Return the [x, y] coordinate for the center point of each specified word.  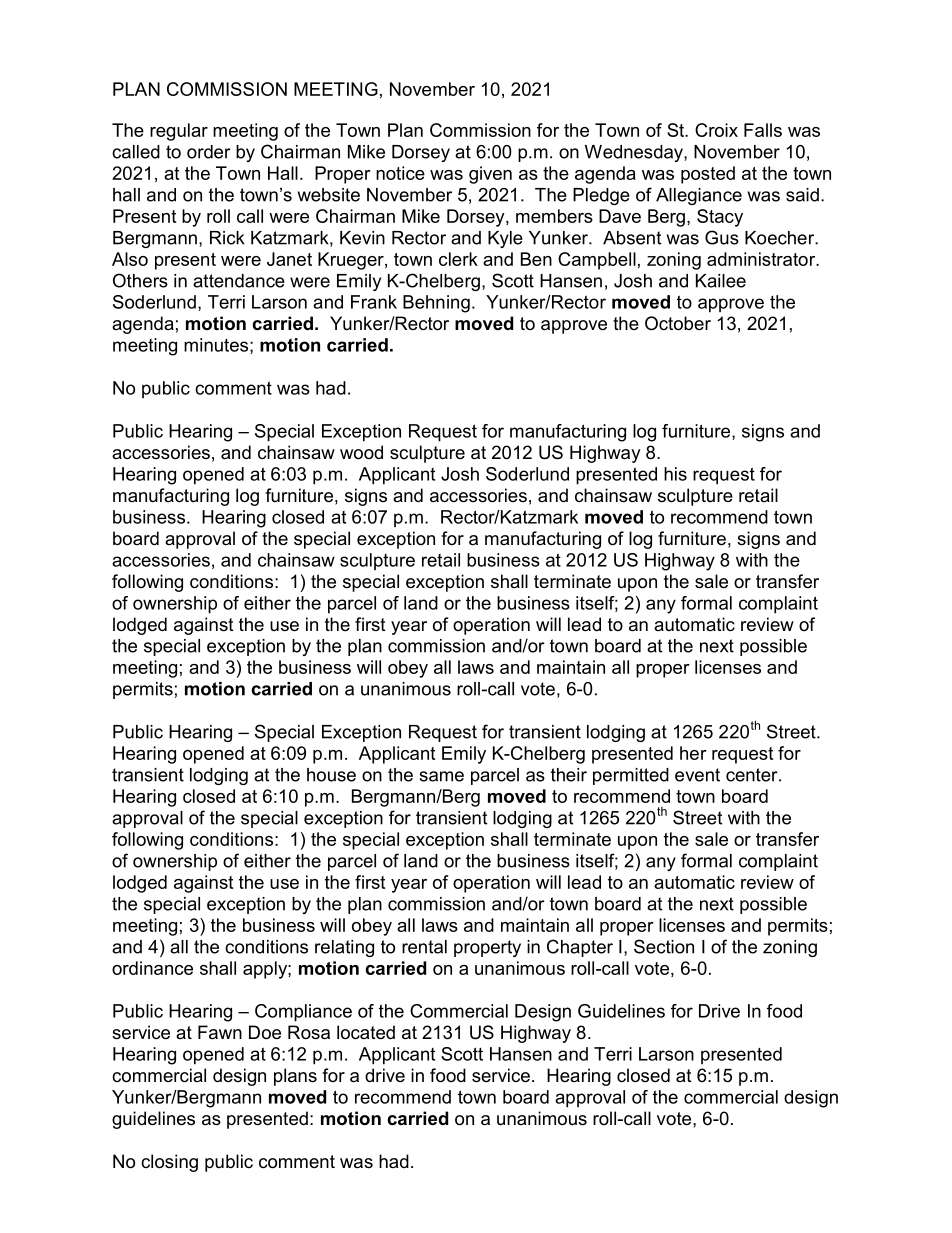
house [331, 775]
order [209, 152]
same [441, 776]
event [697, 775]
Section [664, 946]
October [678, 323]
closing [169, 1163]
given [490, 175]
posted [708, 175]
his [675, 474]
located [366, 1032]
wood [361, 452]
